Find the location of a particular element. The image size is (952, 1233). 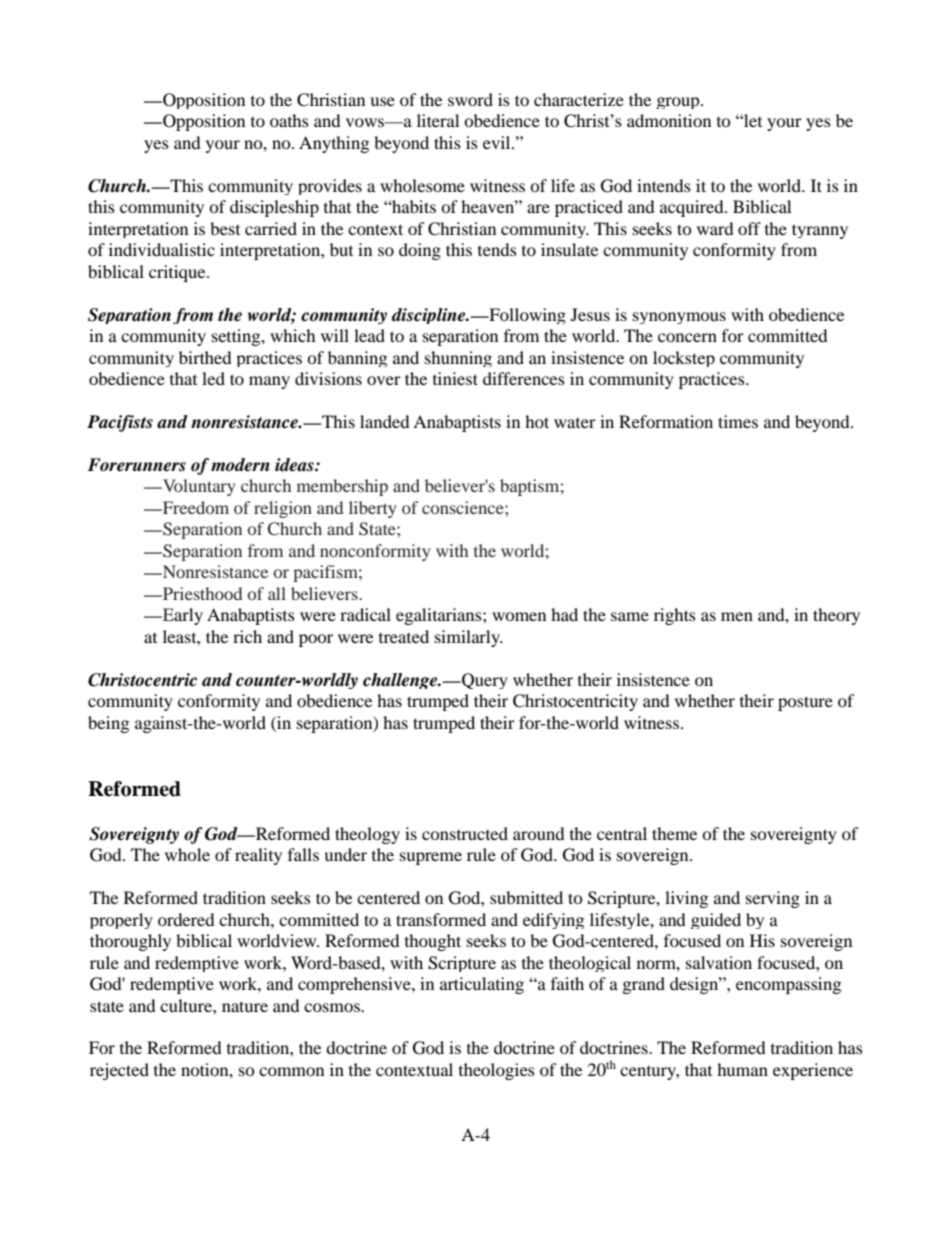

evil is located at coordinates (498, 142).
